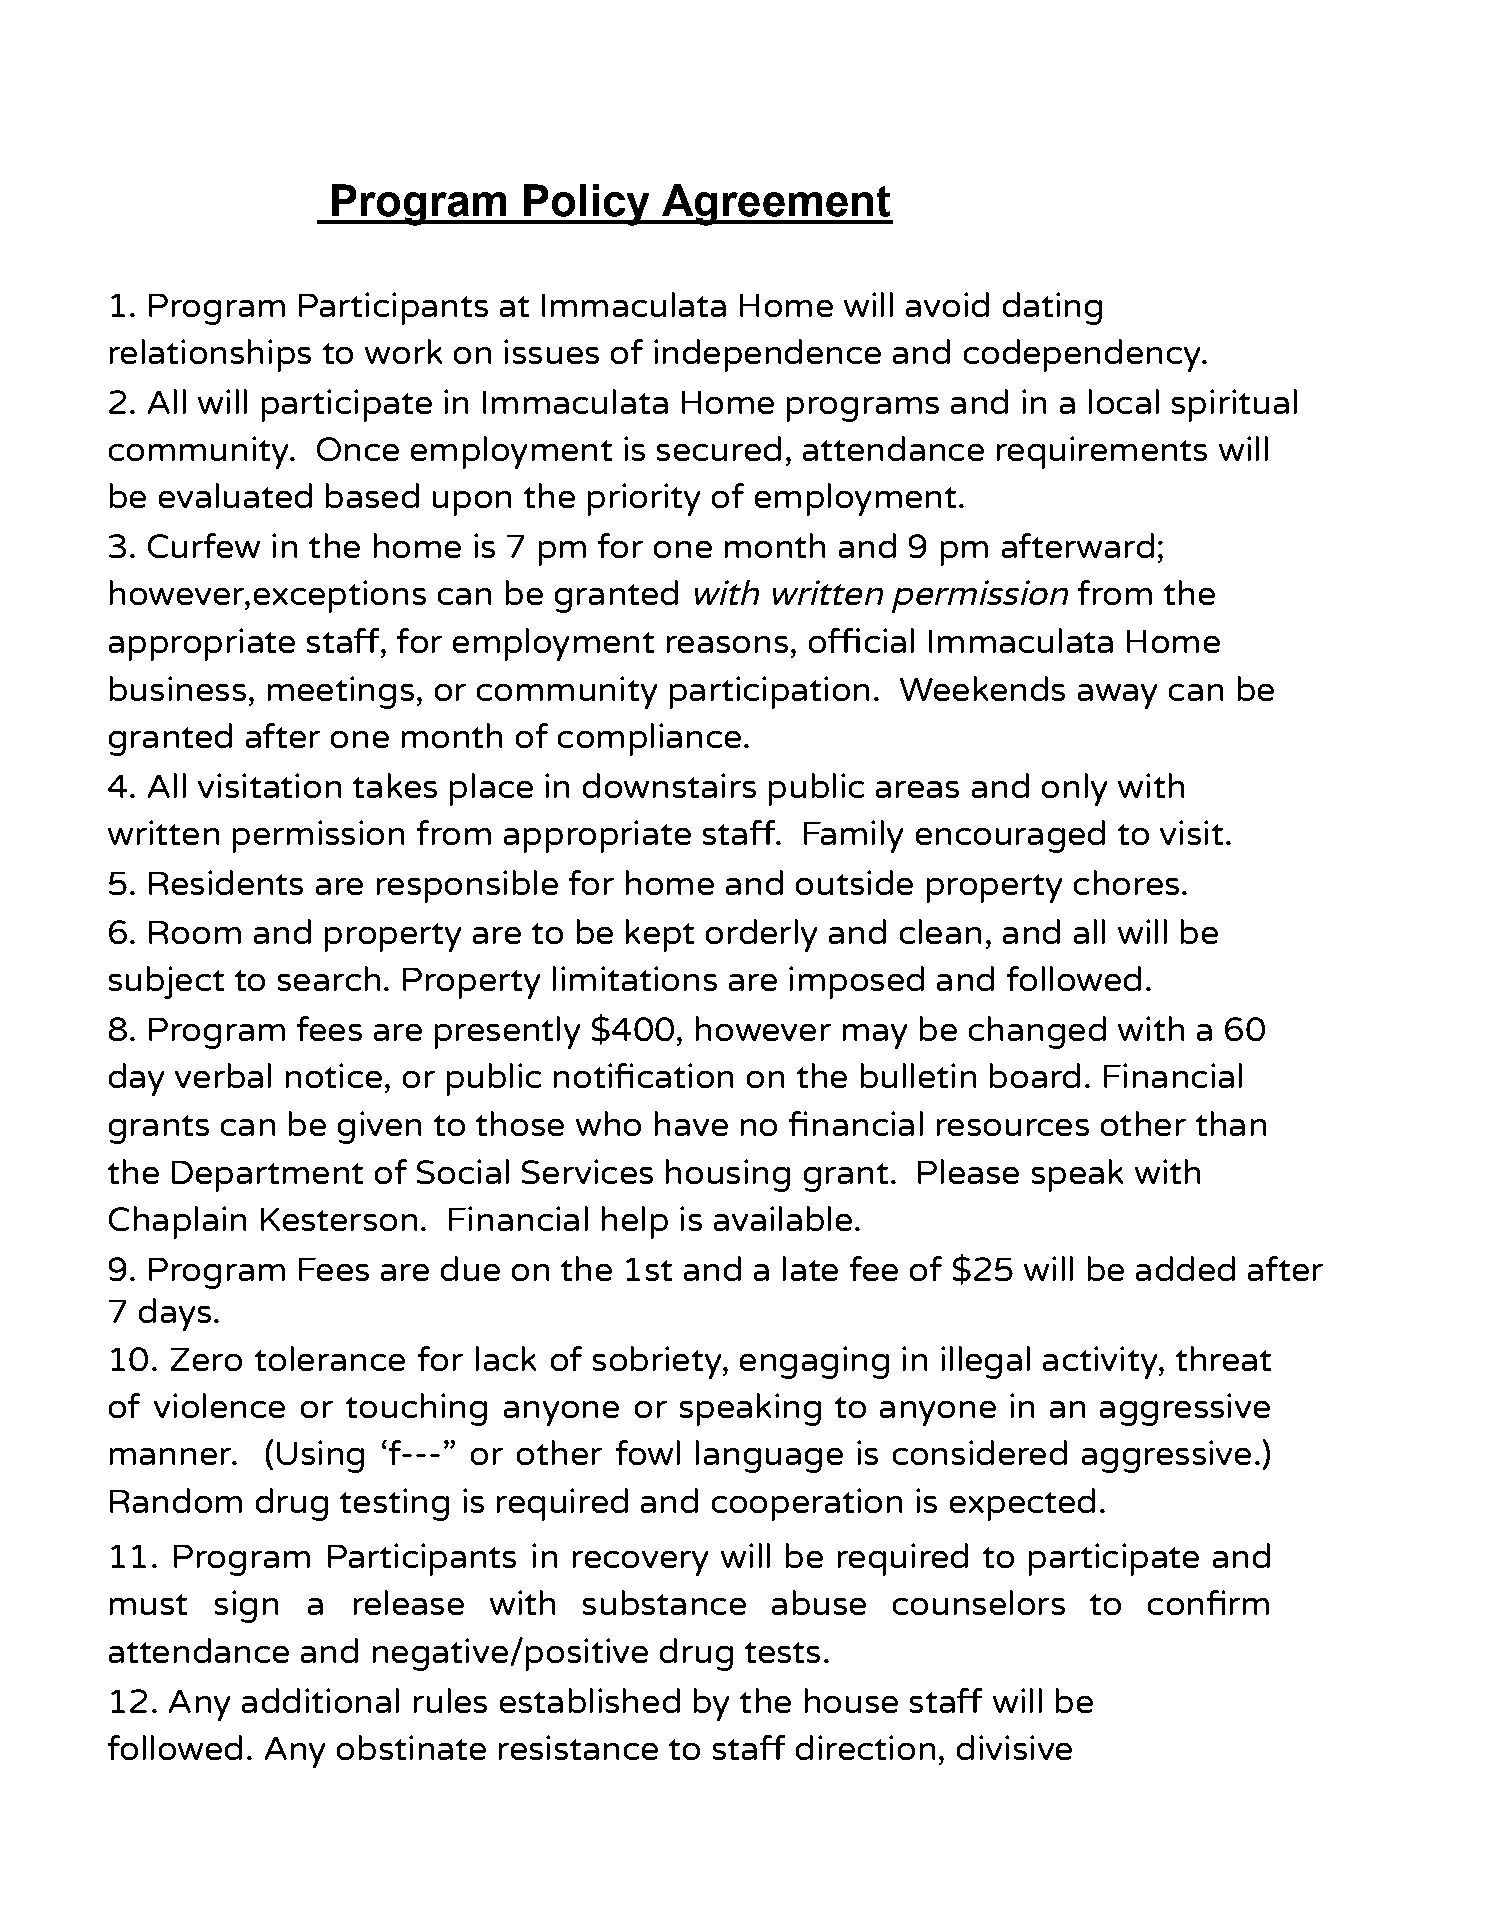 This screenshot has width=1493, height=1932. What do you see at coordinates (1185, 1268) in the screenshot?
I see `added` at bounding box center [1185, 1268].
